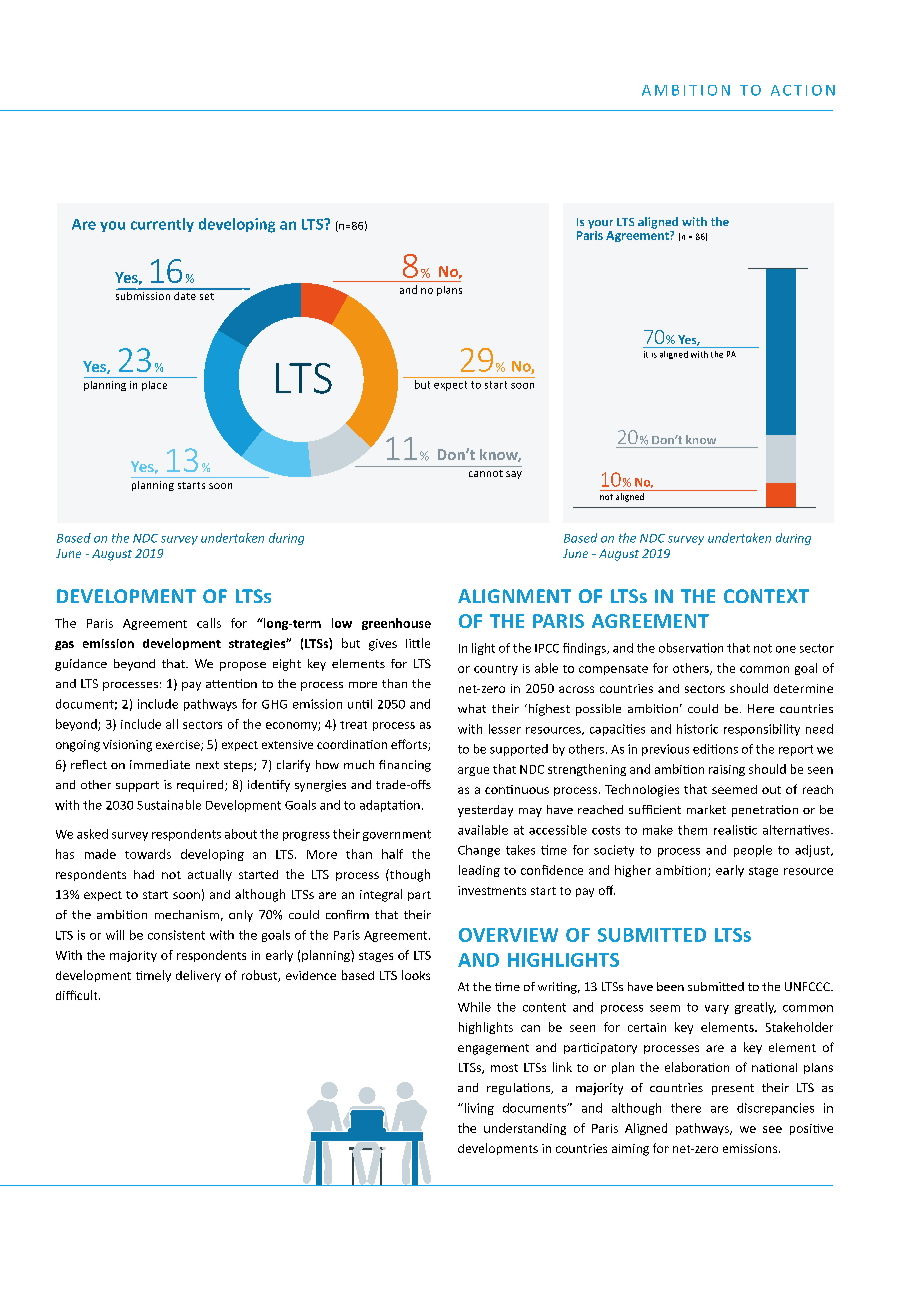 The width and height of the document is (924, 1308). What do you see at coordinates (727, 770) in the document?
I see `raising` at bounding box center [727, 770].
